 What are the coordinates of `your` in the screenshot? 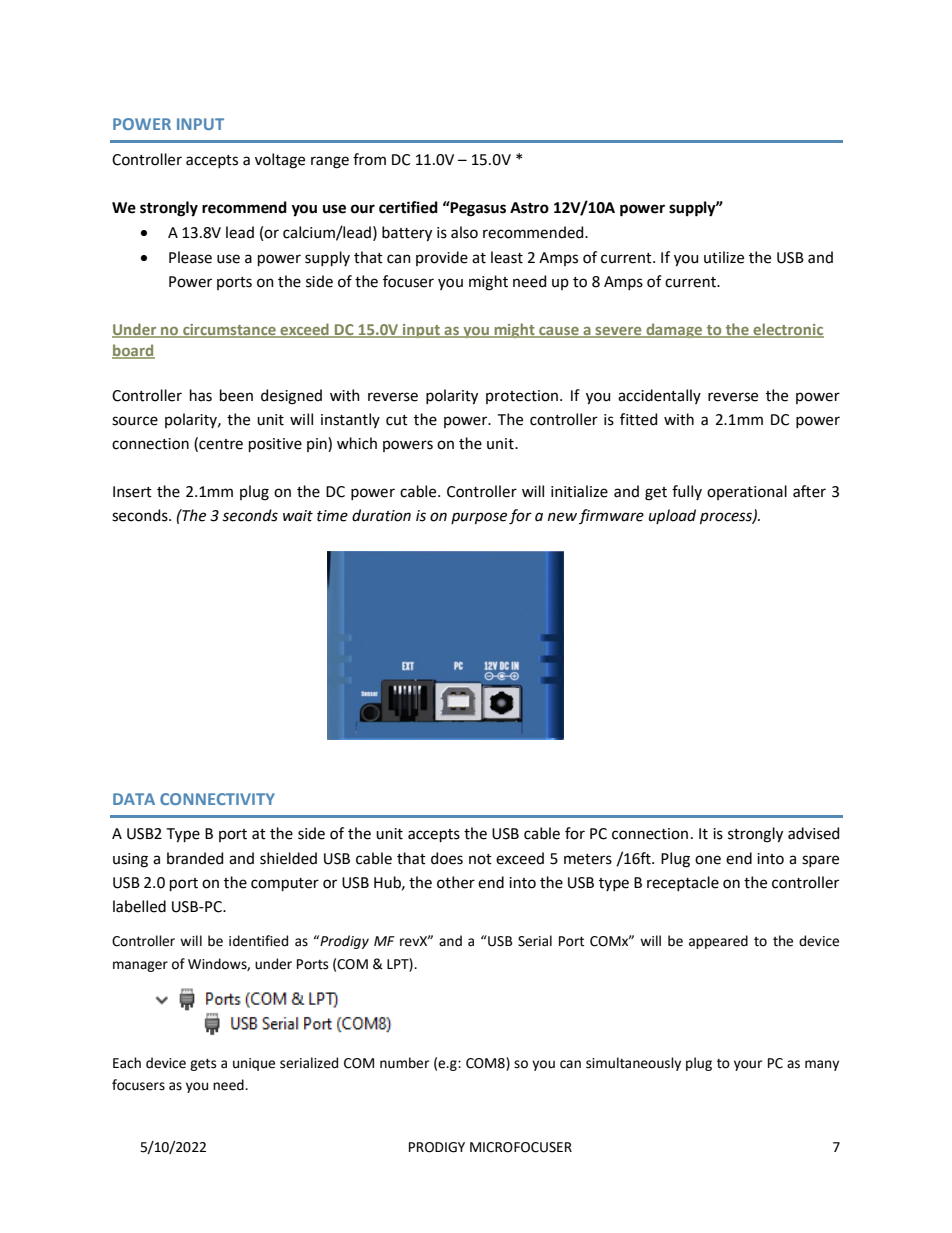 It's located at (748, 1065).
